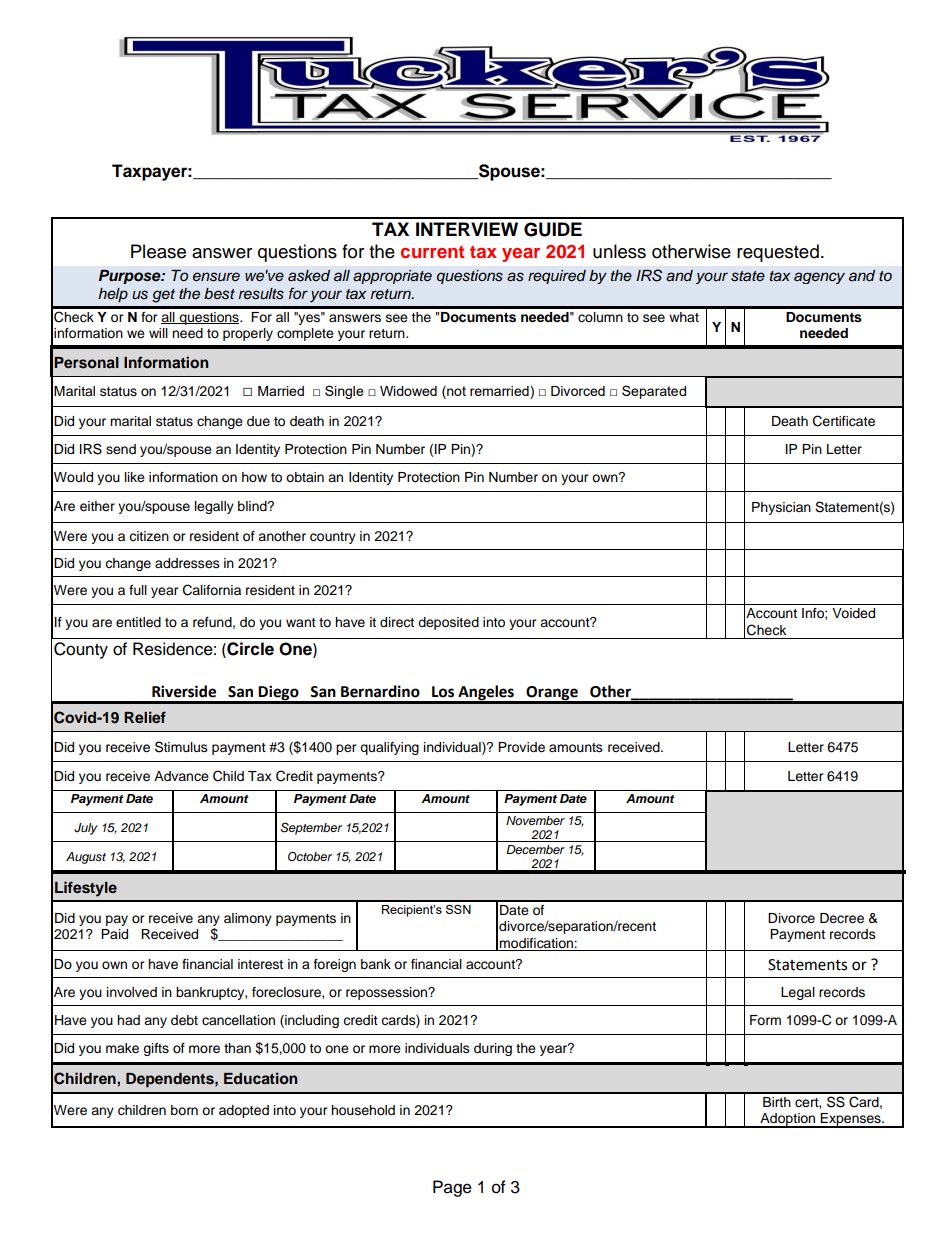 The image size is (952, 1233). I want to click on Please, so click(158, 251).
